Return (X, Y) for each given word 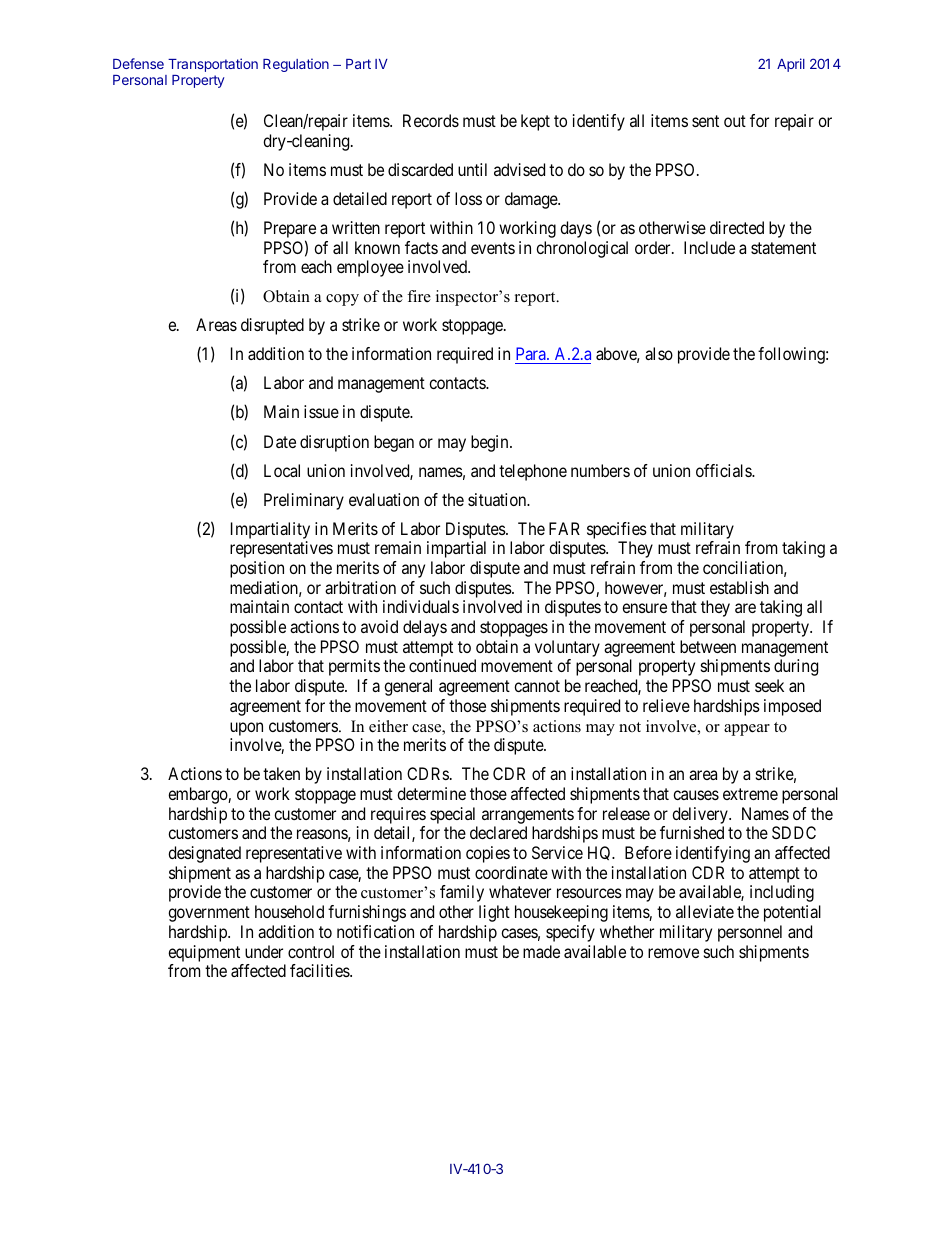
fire (419, 296)
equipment (204, 953)
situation (498, 499)
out (735, 121)
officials (724, 470)
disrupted (272, 326)
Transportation (213, 65)
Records (431, 120)
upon (246, 729)
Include (709, 247)
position (257, 569)
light (494, 913)
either (388, 726)
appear (747, 730)
